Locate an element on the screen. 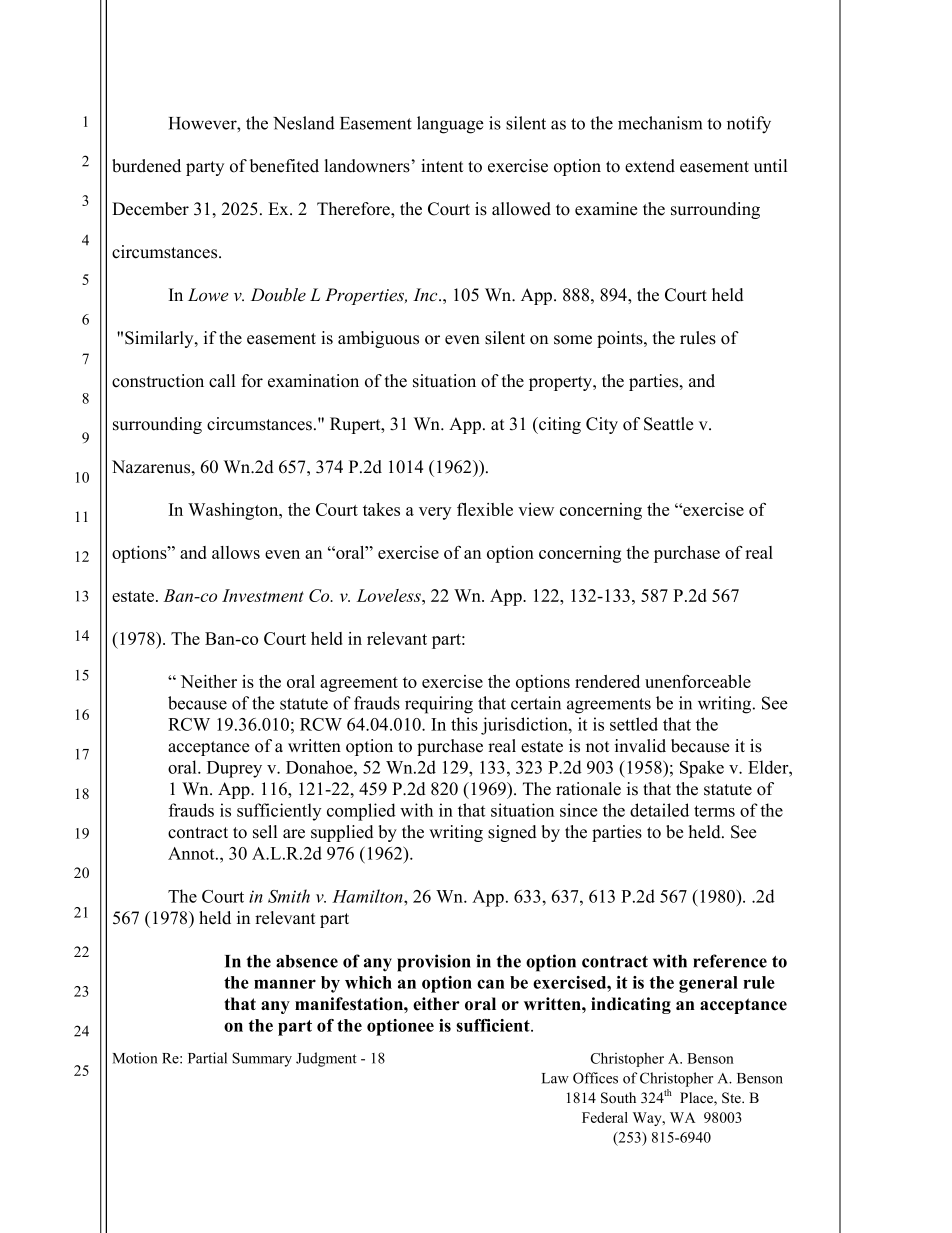 The image size is (952, 1233). Law is located at coordinates (555, 1078).
